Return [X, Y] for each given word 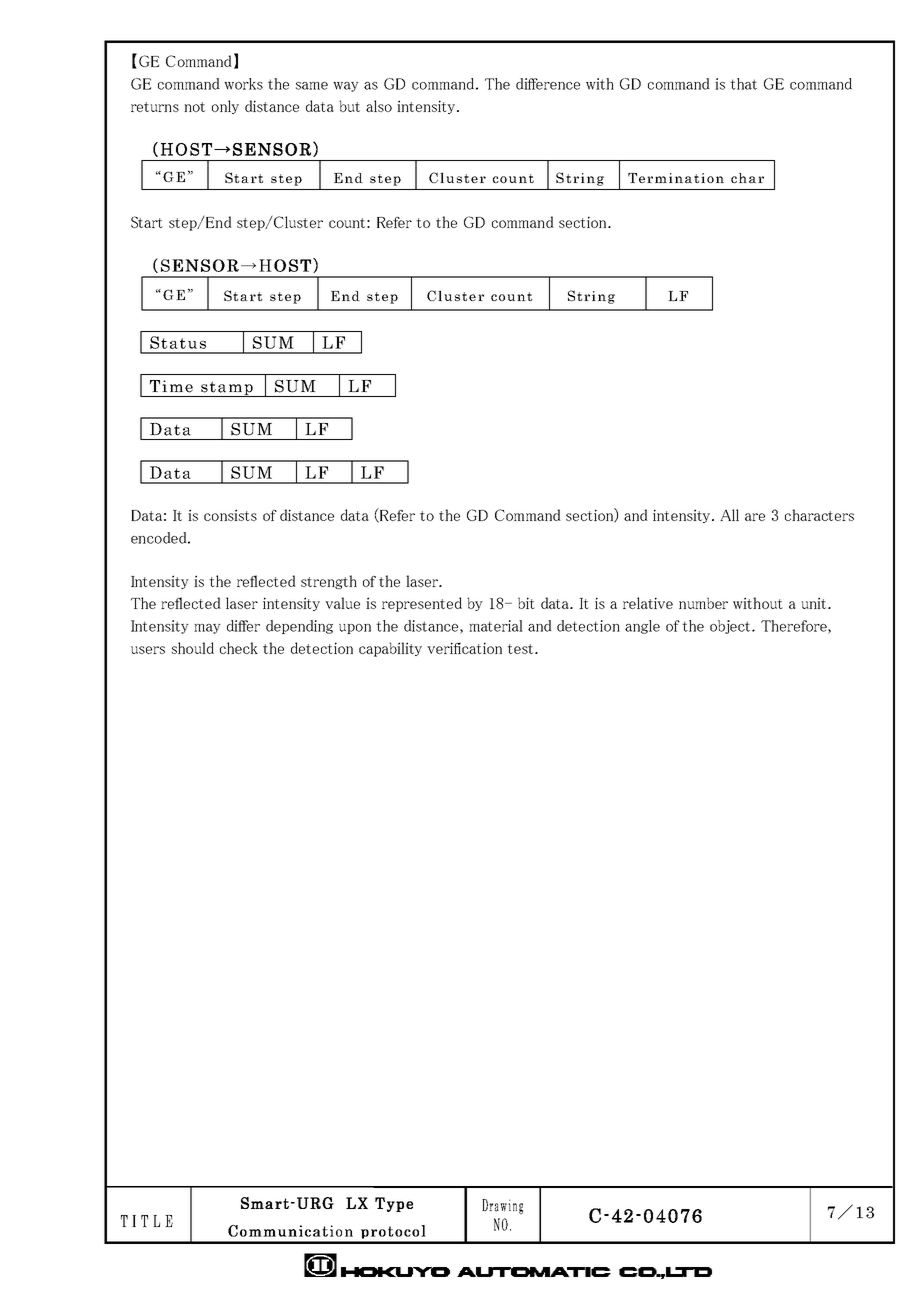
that [743, 84]
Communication [290, 1231]
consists [230, 515]
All [729, 515]
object [731, 627]
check [239, 648]
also [379, 106]
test [520, 649]
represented [422, 604]
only [225, 107]
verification [464, 648]
